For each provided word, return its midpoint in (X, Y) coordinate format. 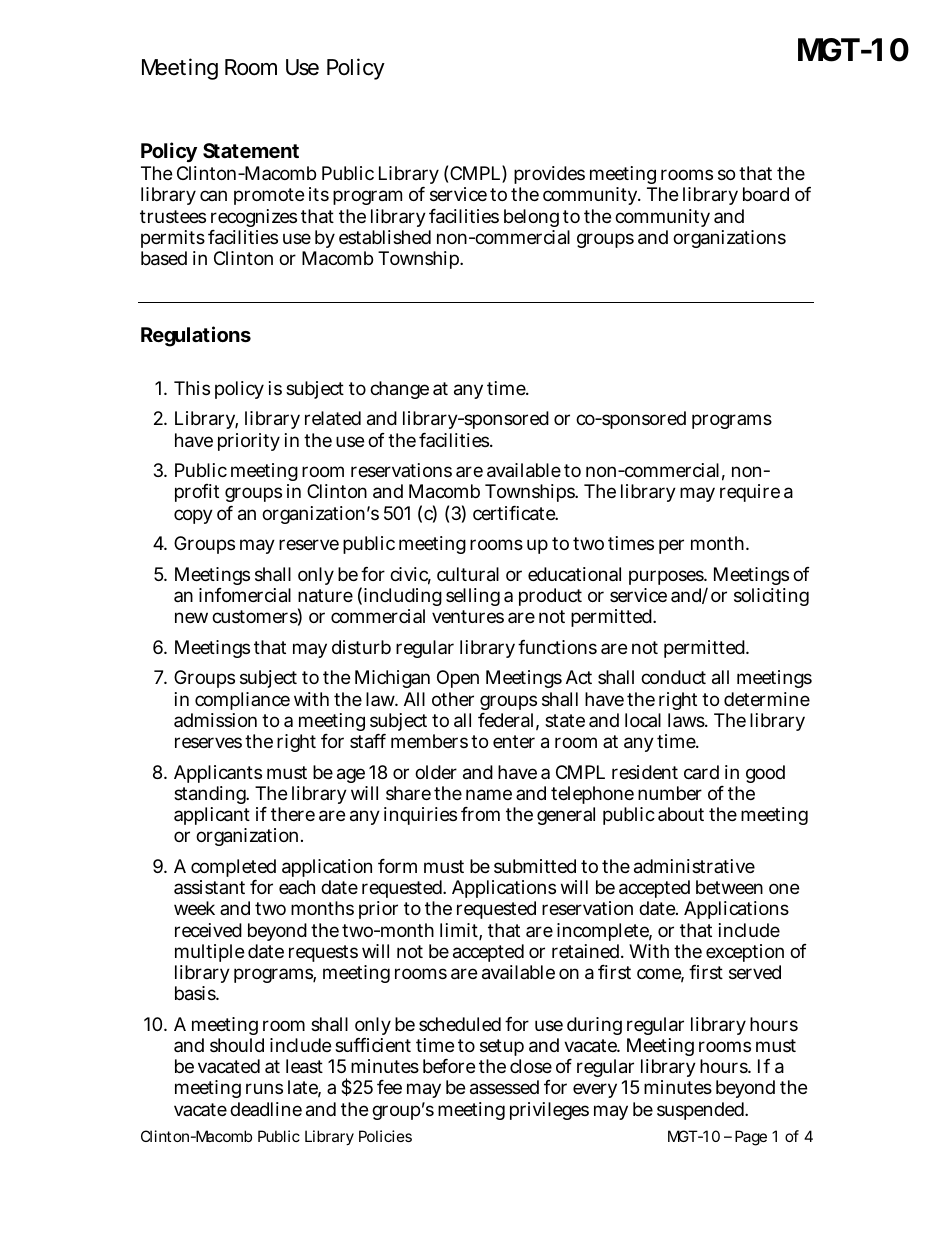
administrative (694, 866)
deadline (266, 1109)
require (750, 493)
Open (458, 679)
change (399, 390)
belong (531, 218)
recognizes (254, 218)
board (766, 194)
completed (233, 868)
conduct (673, 677)
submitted (535, 866)
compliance (242, 701)
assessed (504, 1087)
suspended (701, 1111)
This (192, 388)
